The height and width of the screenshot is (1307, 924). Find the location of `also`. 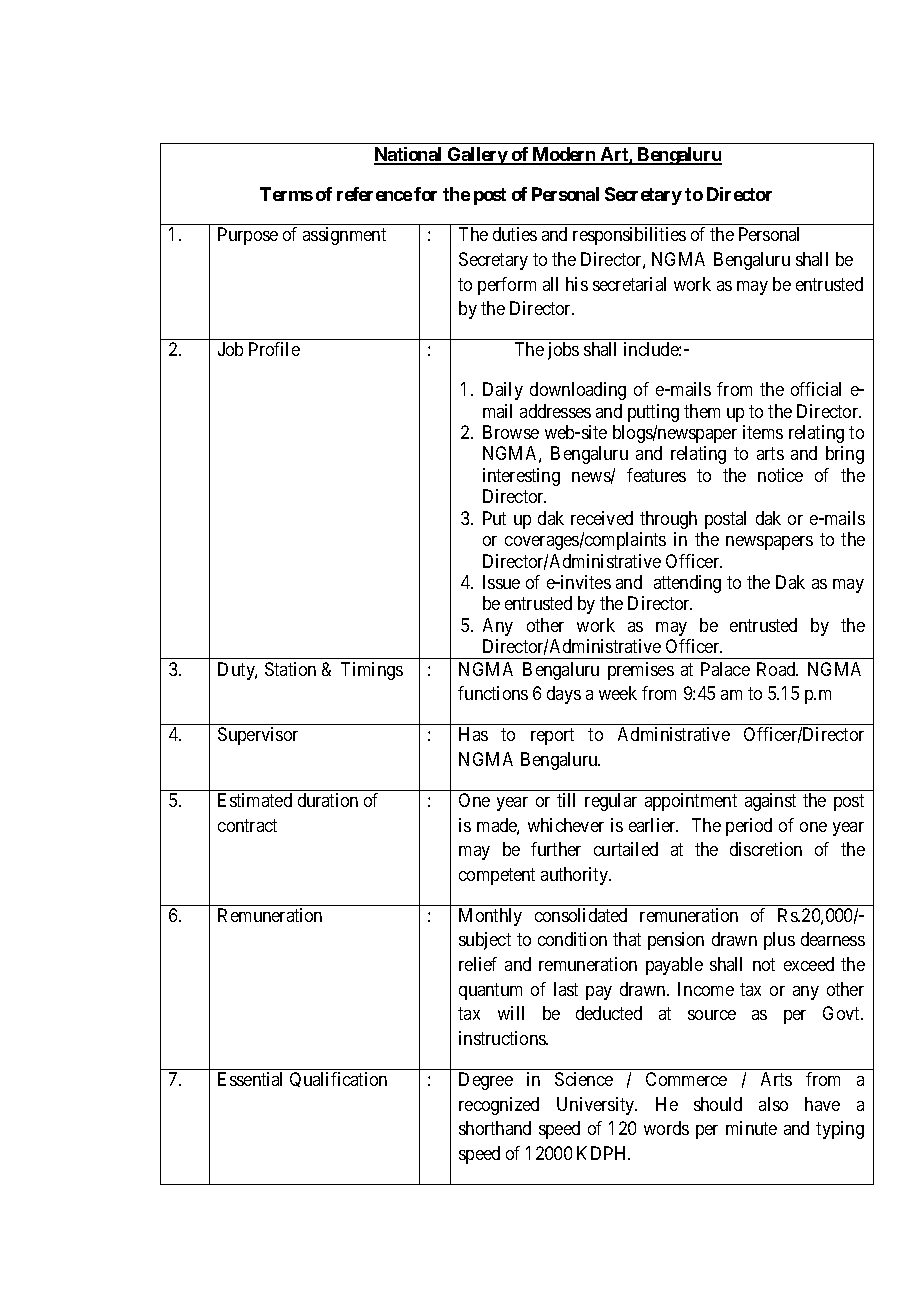

also is located at coordinates (773, 1104).
